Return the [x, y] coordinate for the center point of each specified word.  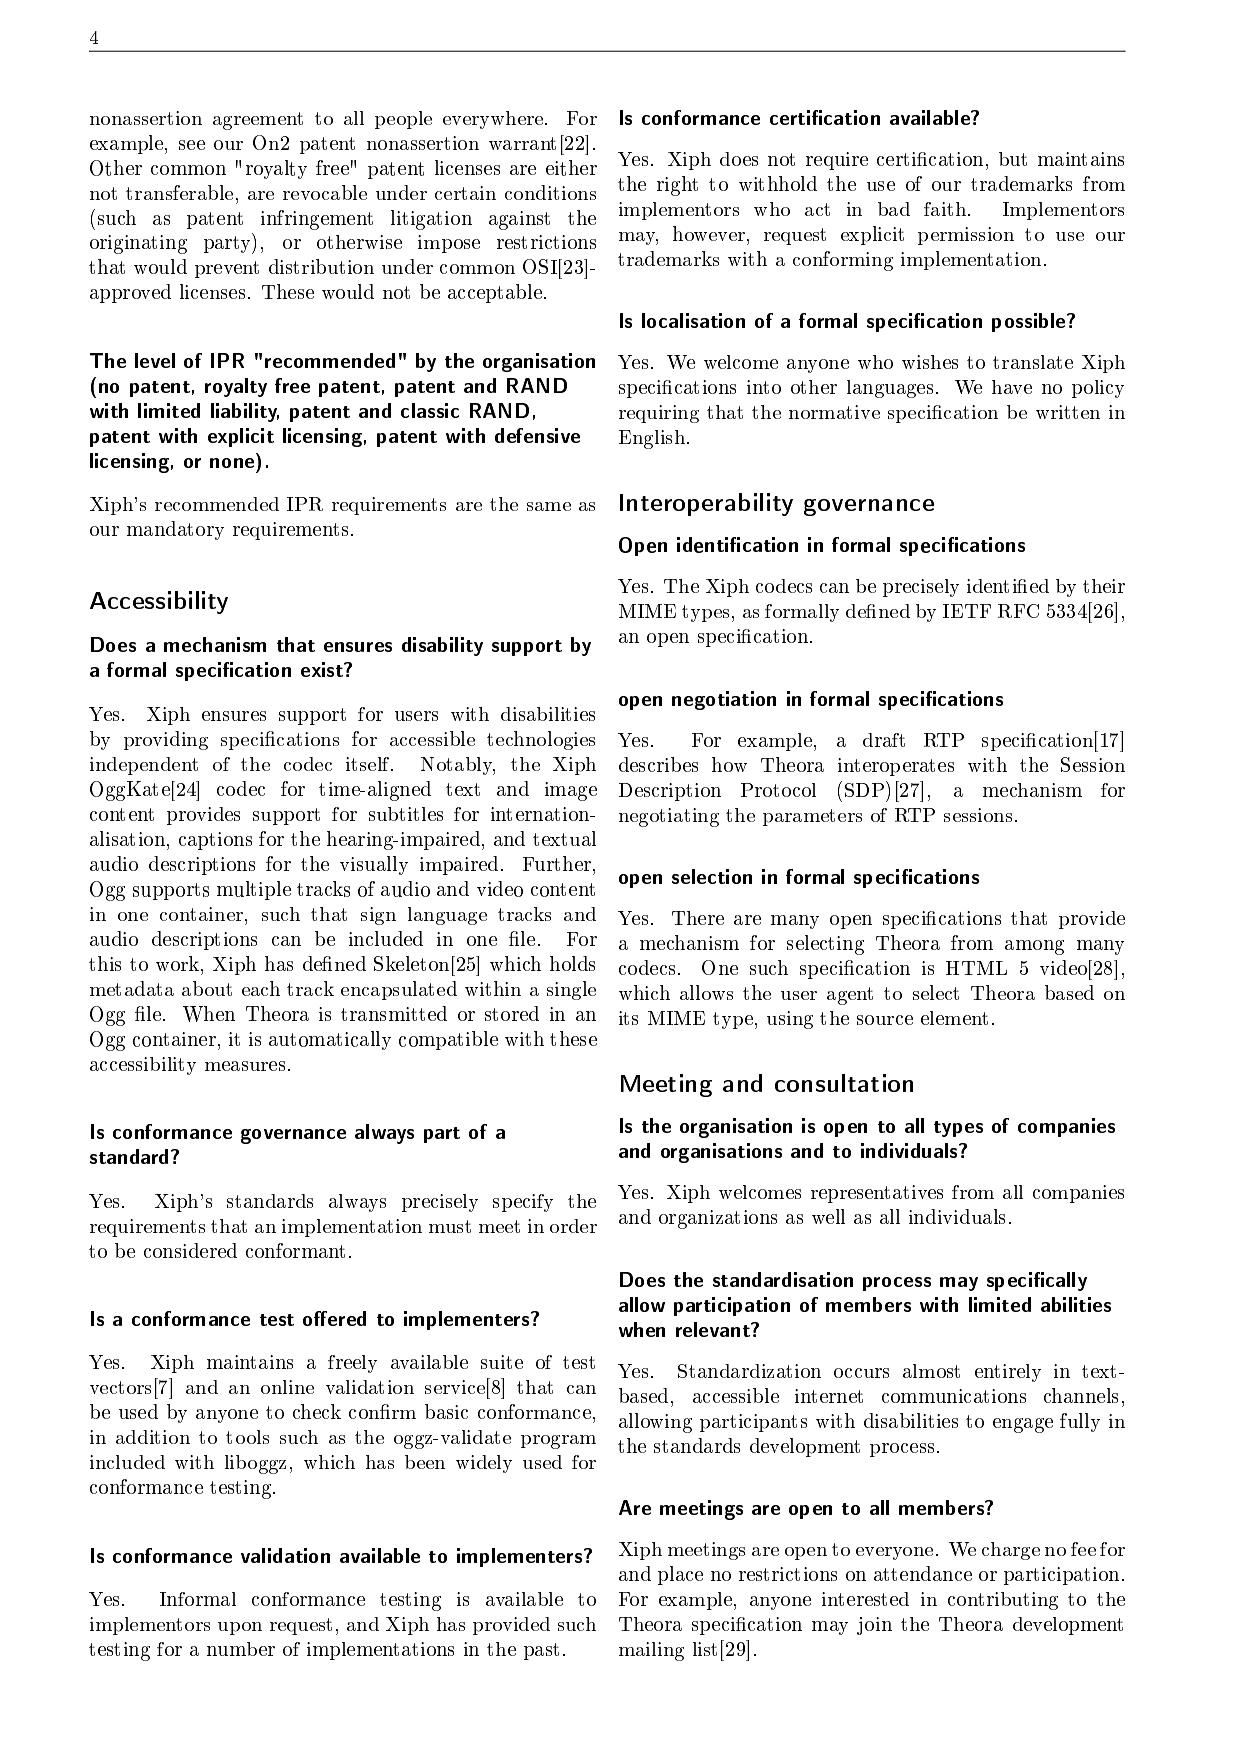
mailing [651, 1651]
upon [240, 1628]
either [571, 168]
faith [945, 209]
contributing [1003, 1601]
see [192, 145]
